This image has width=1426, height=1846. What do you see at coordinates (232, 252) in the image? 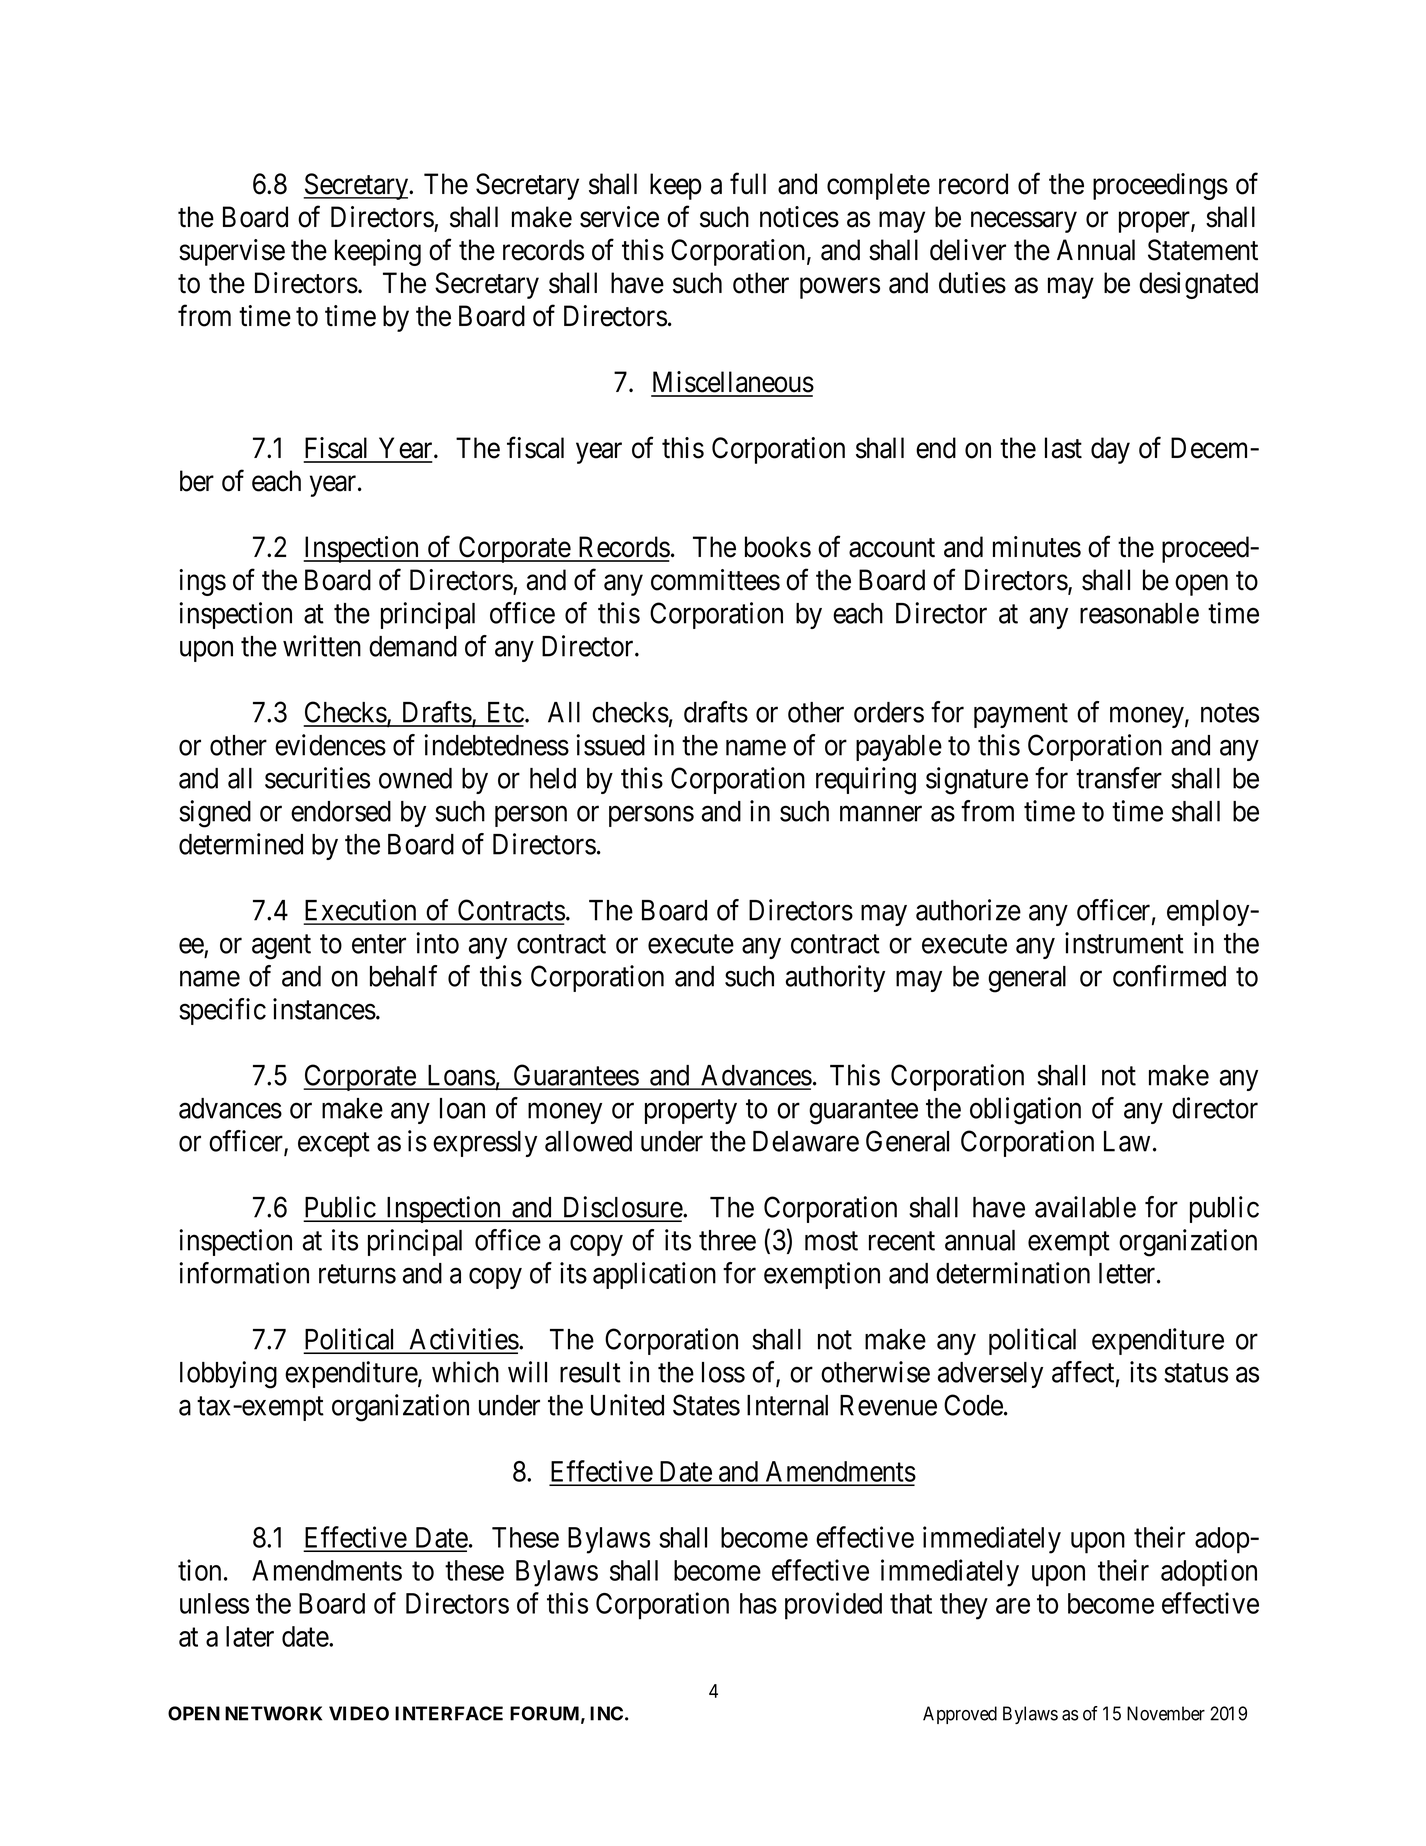
I see `supervise` at bounding box center [232, 252].
